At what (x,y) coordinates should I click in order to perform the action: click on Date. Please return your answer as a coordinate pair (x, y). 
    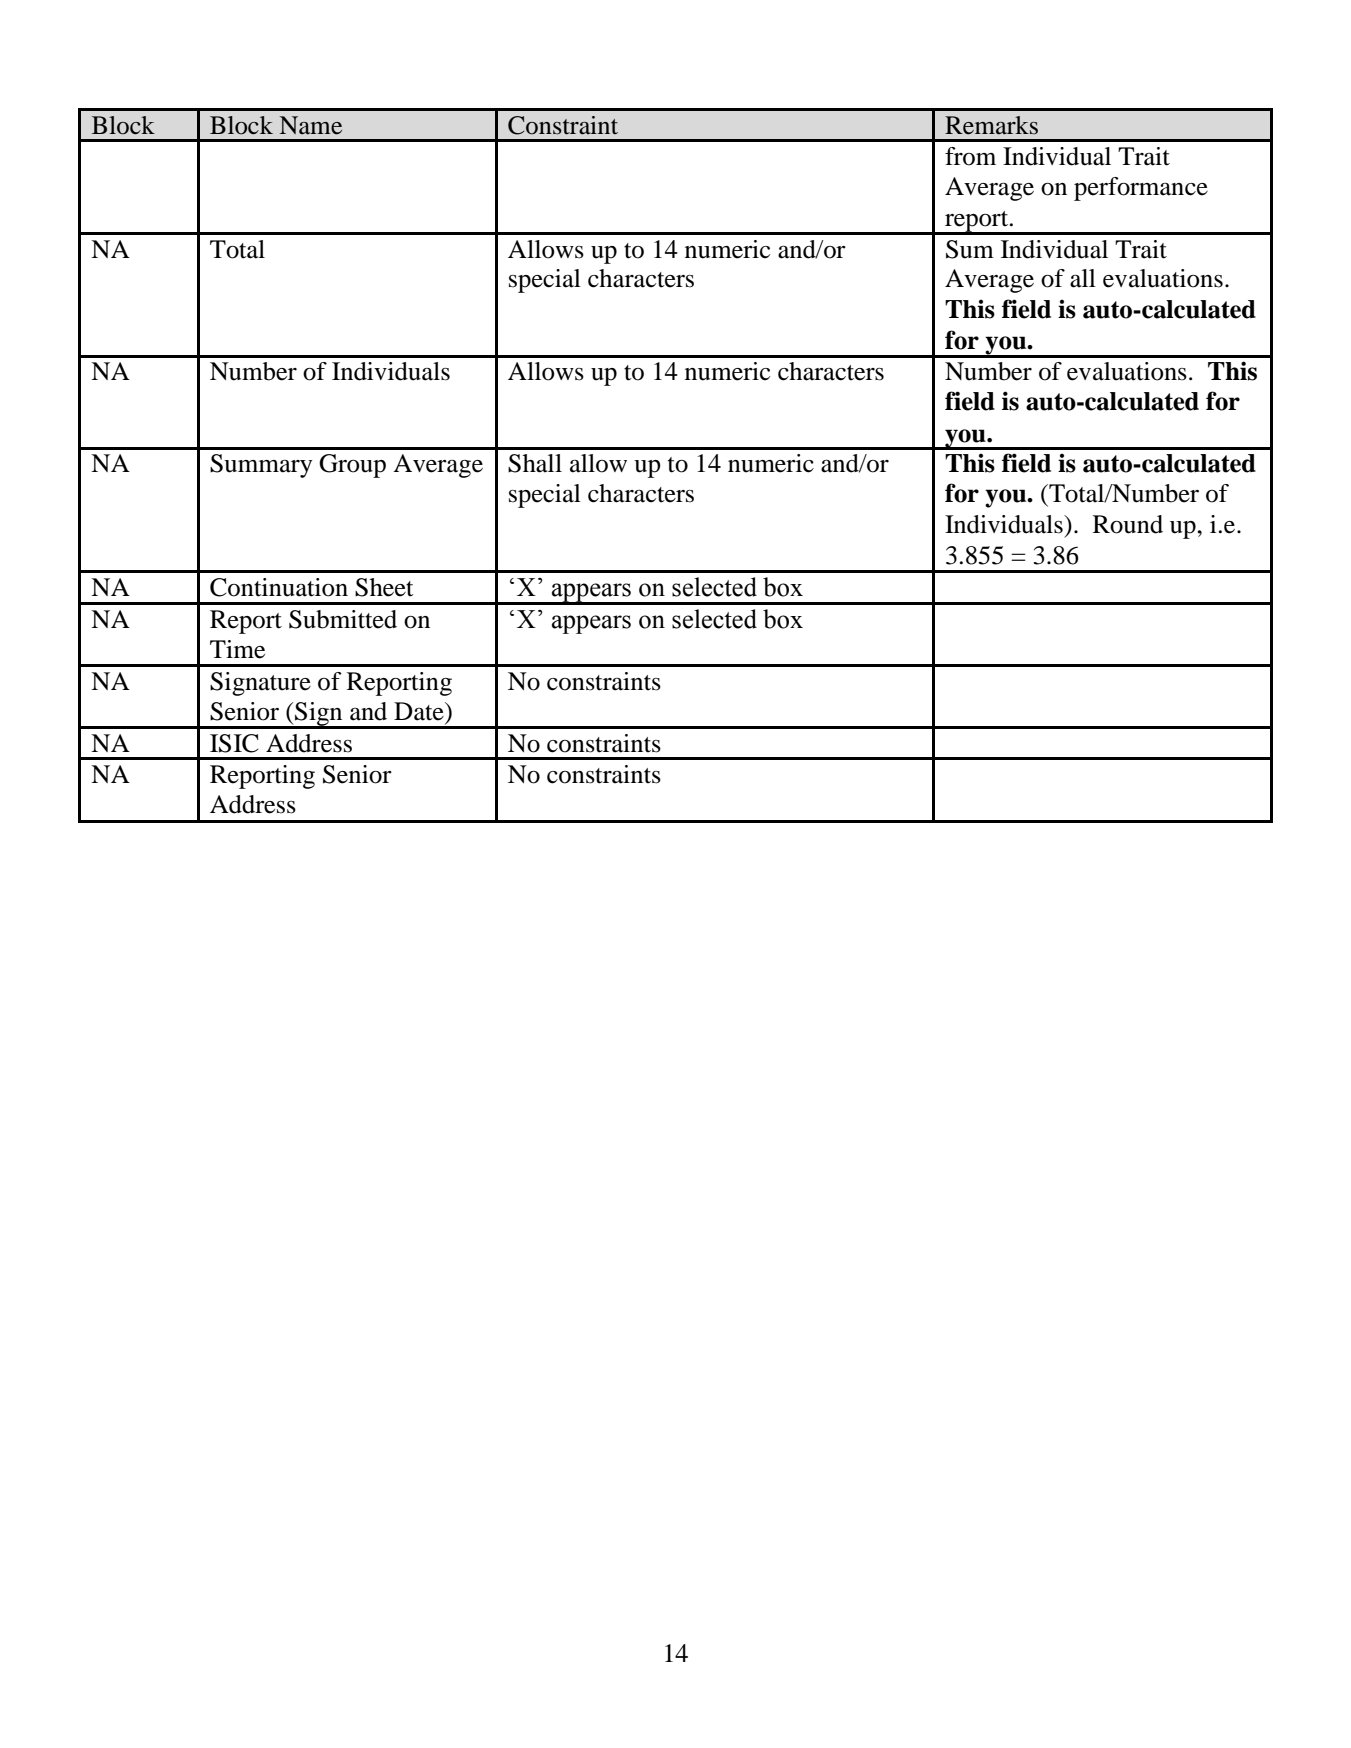
    Looking at the image, I should click on (420, 711).
